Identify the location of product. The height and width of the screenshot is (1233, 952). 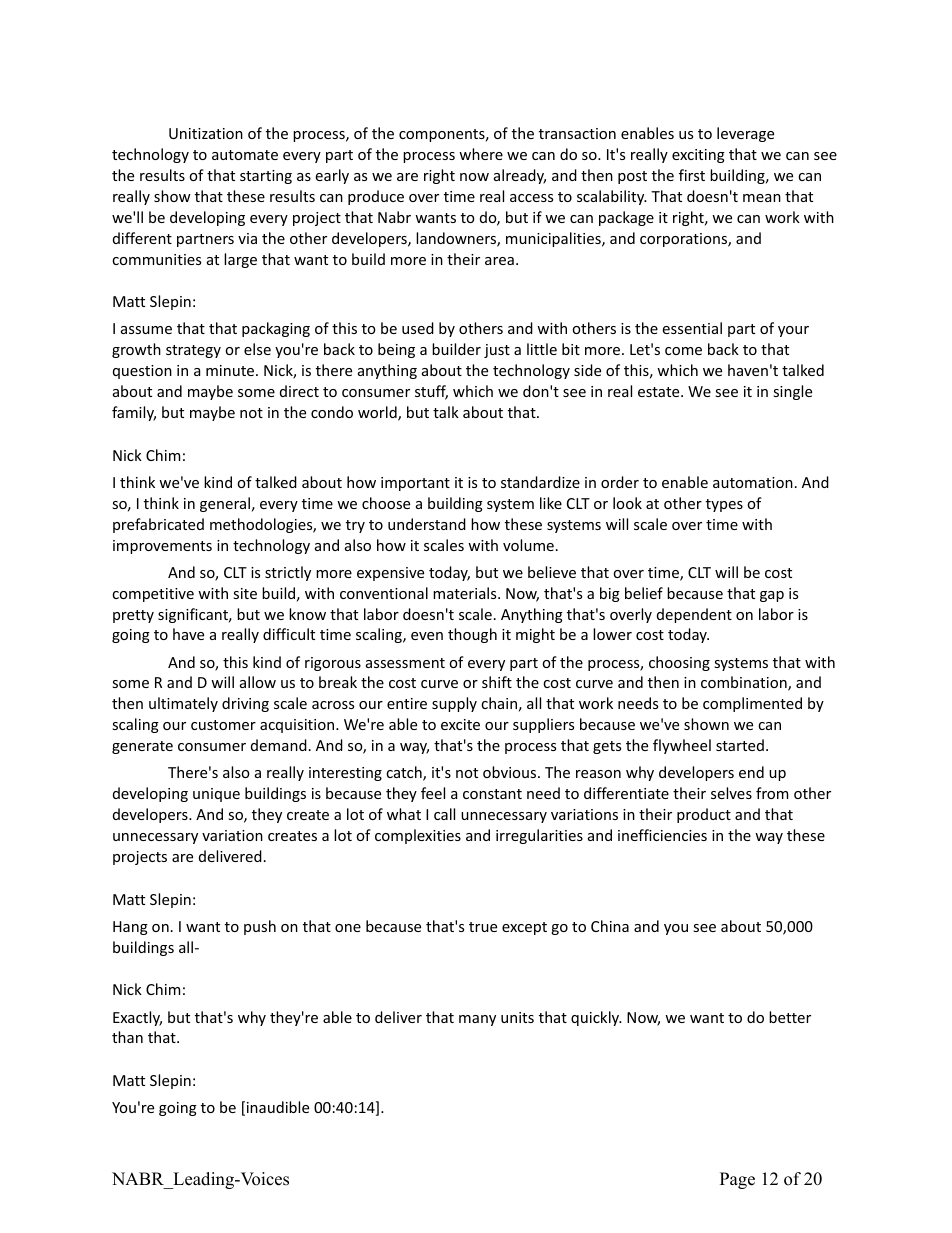
(704, 815).
